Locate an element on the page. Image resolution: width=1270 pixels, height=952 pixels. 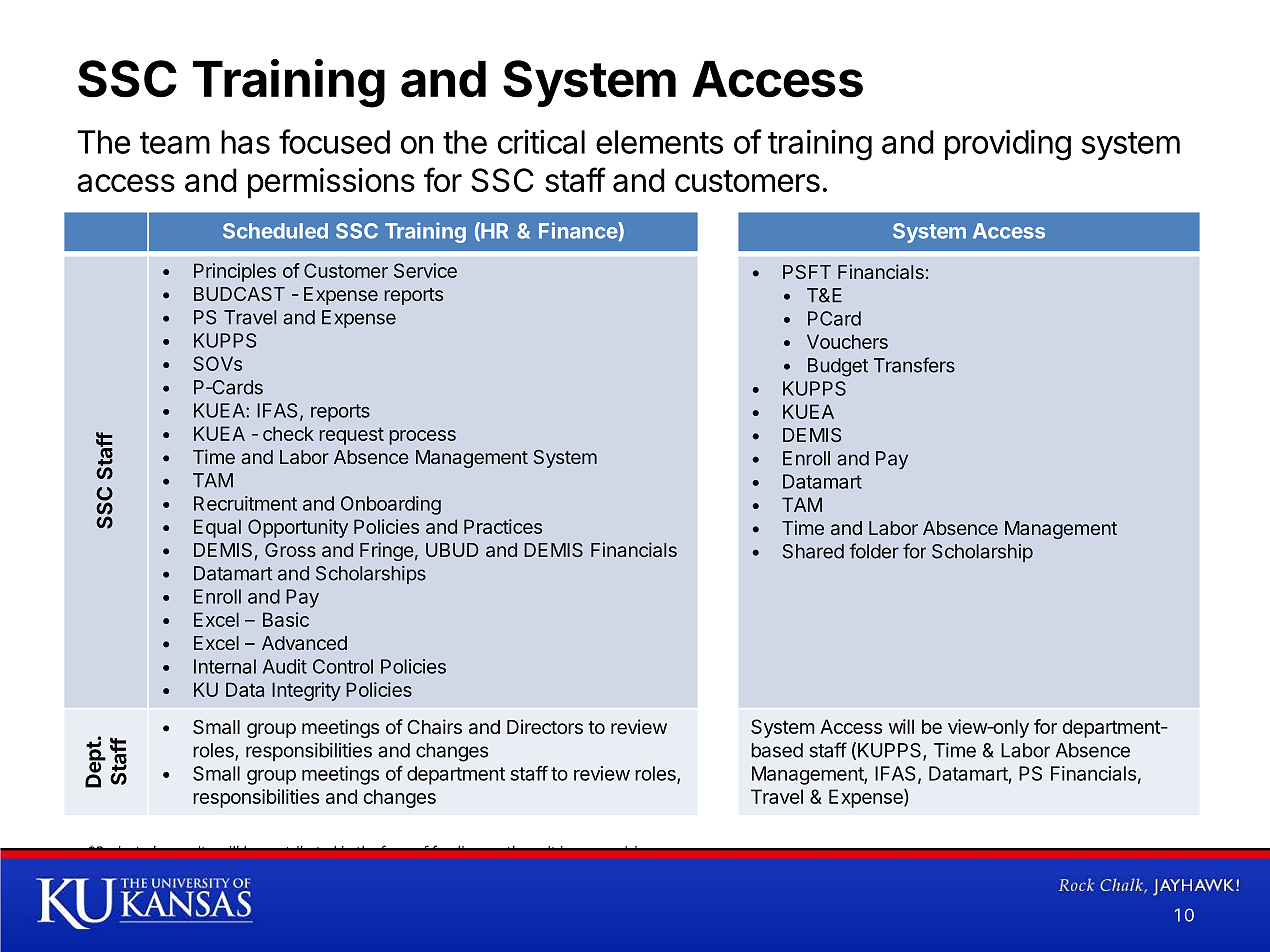
Recruitment is located at coordinates (245, 503).
